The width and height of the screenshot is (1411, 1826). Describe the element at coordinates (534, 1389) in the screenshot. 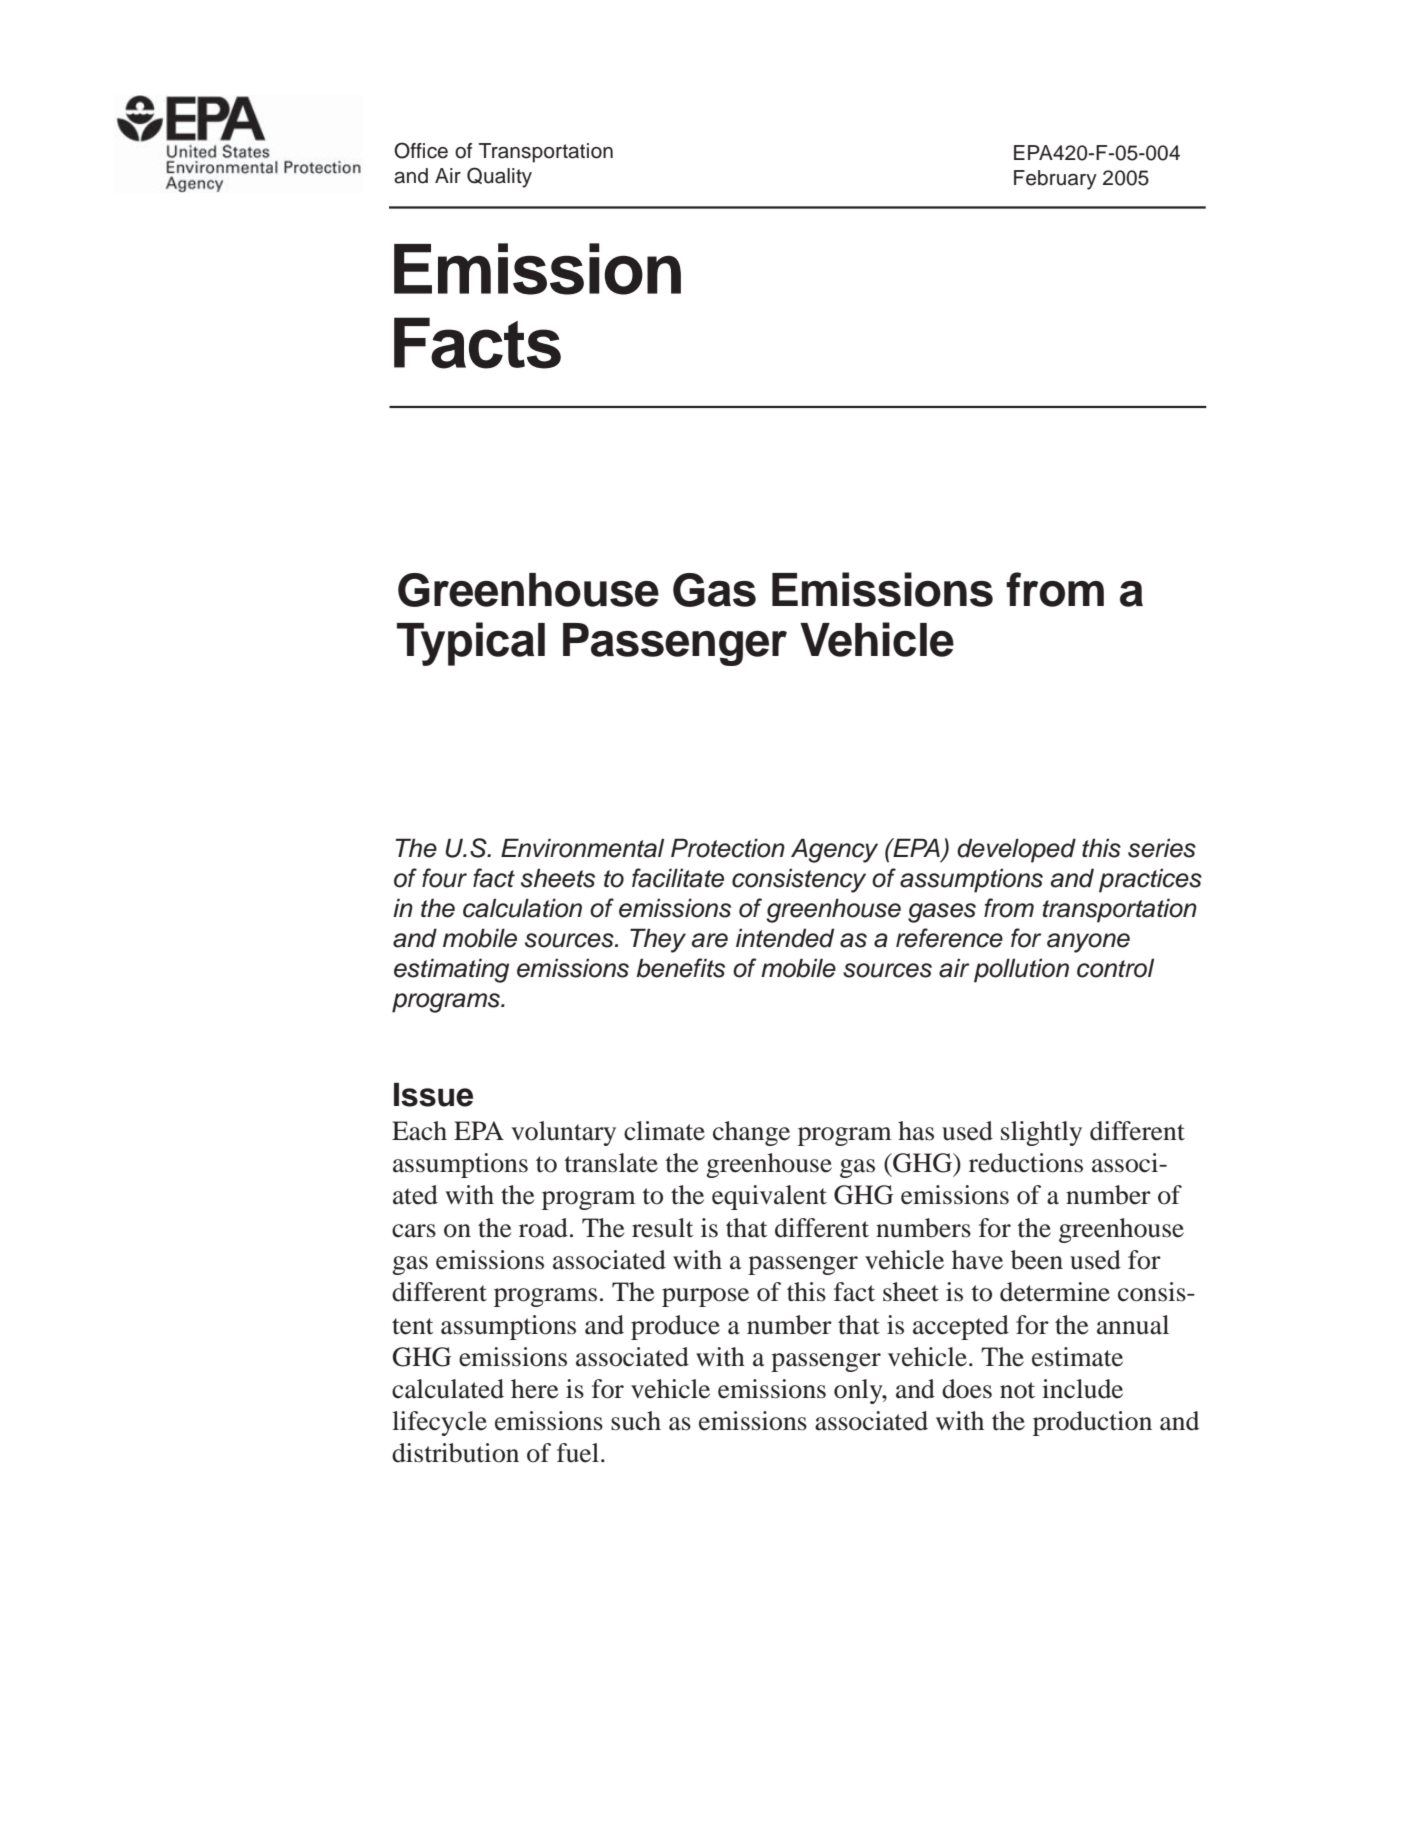

I see `here` at that location.
